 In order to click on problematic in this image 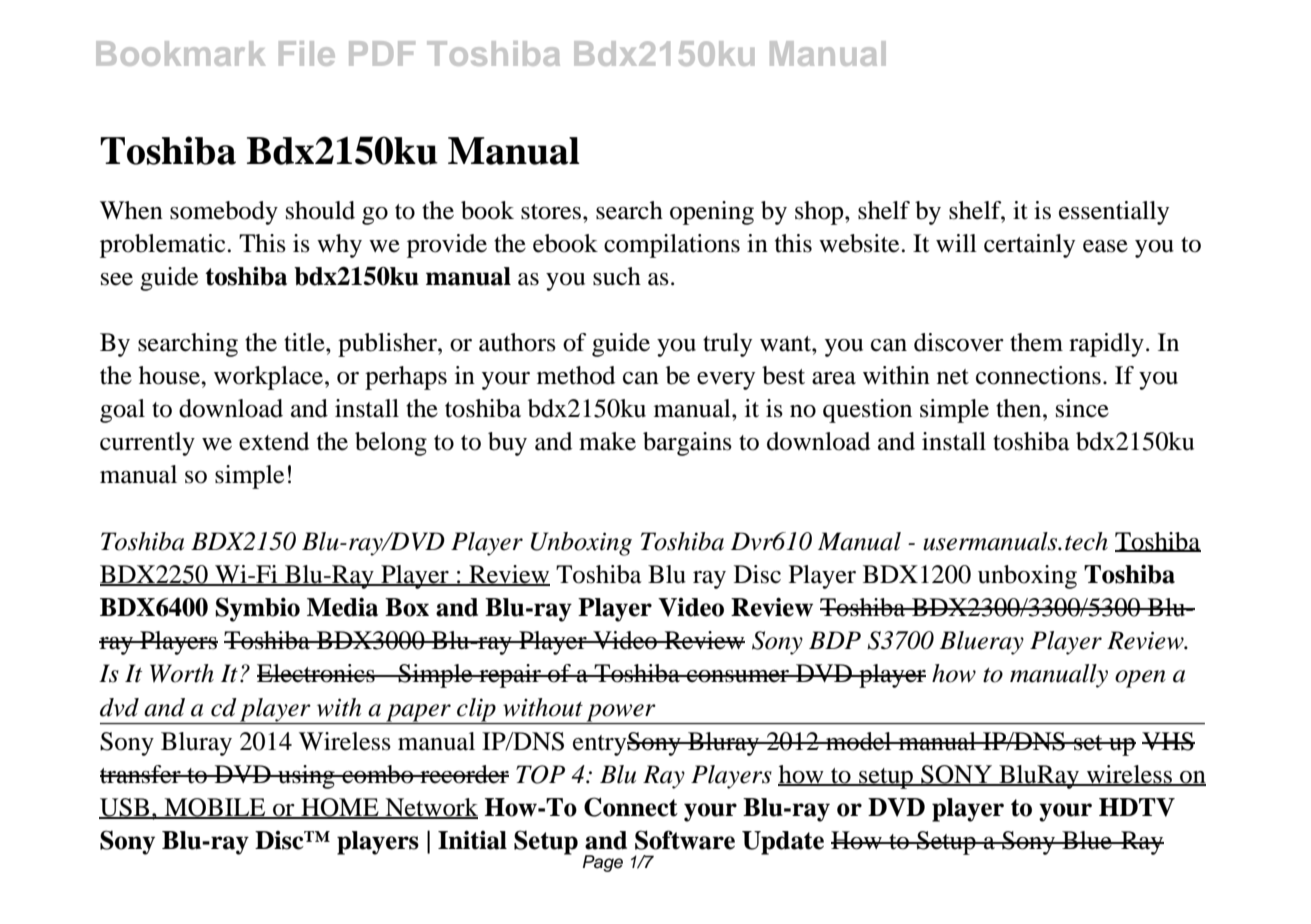, I will do `click(162, 246)`.
